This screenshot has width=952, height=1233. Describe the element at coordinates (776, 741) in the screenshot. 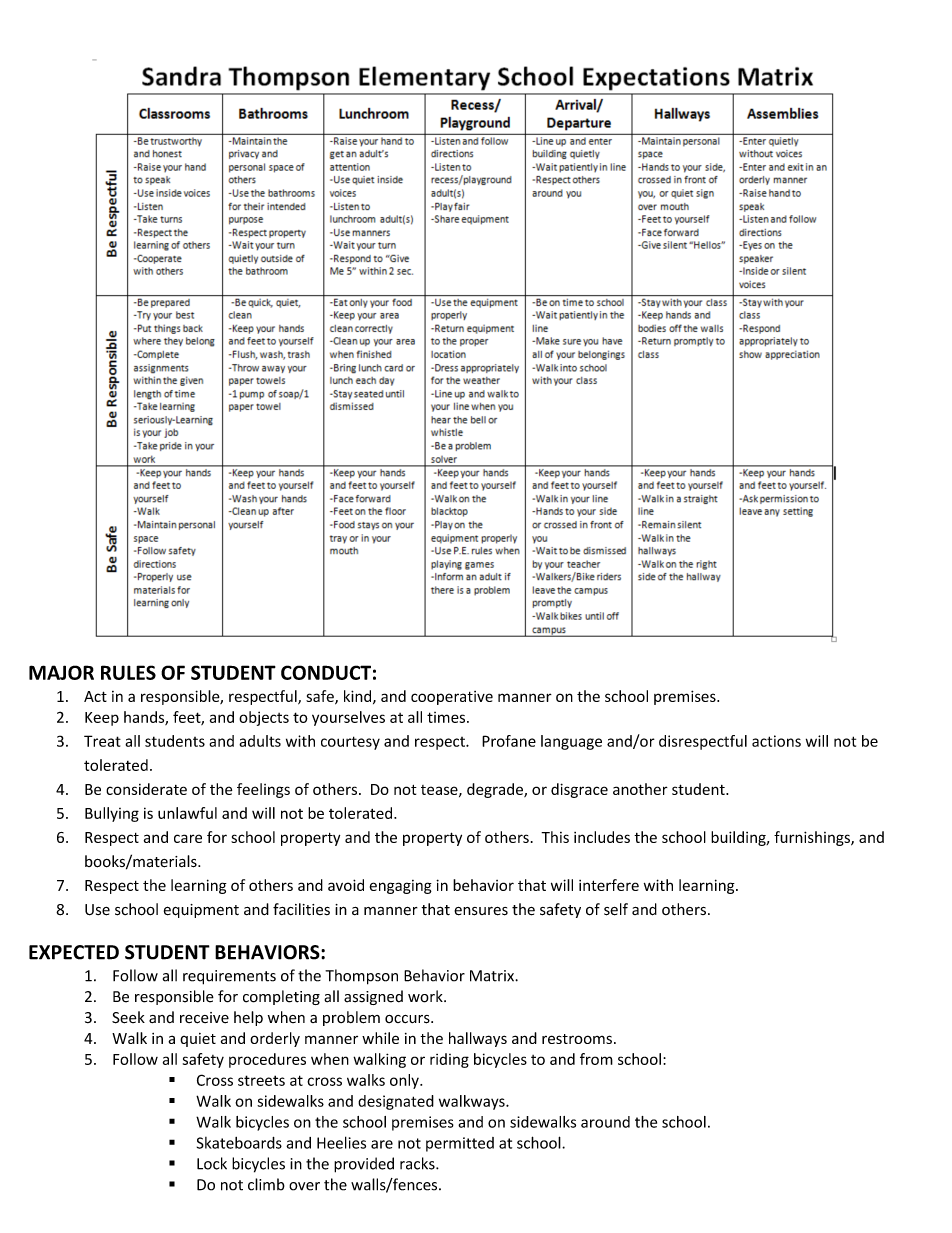

I see `actions` at that location.
